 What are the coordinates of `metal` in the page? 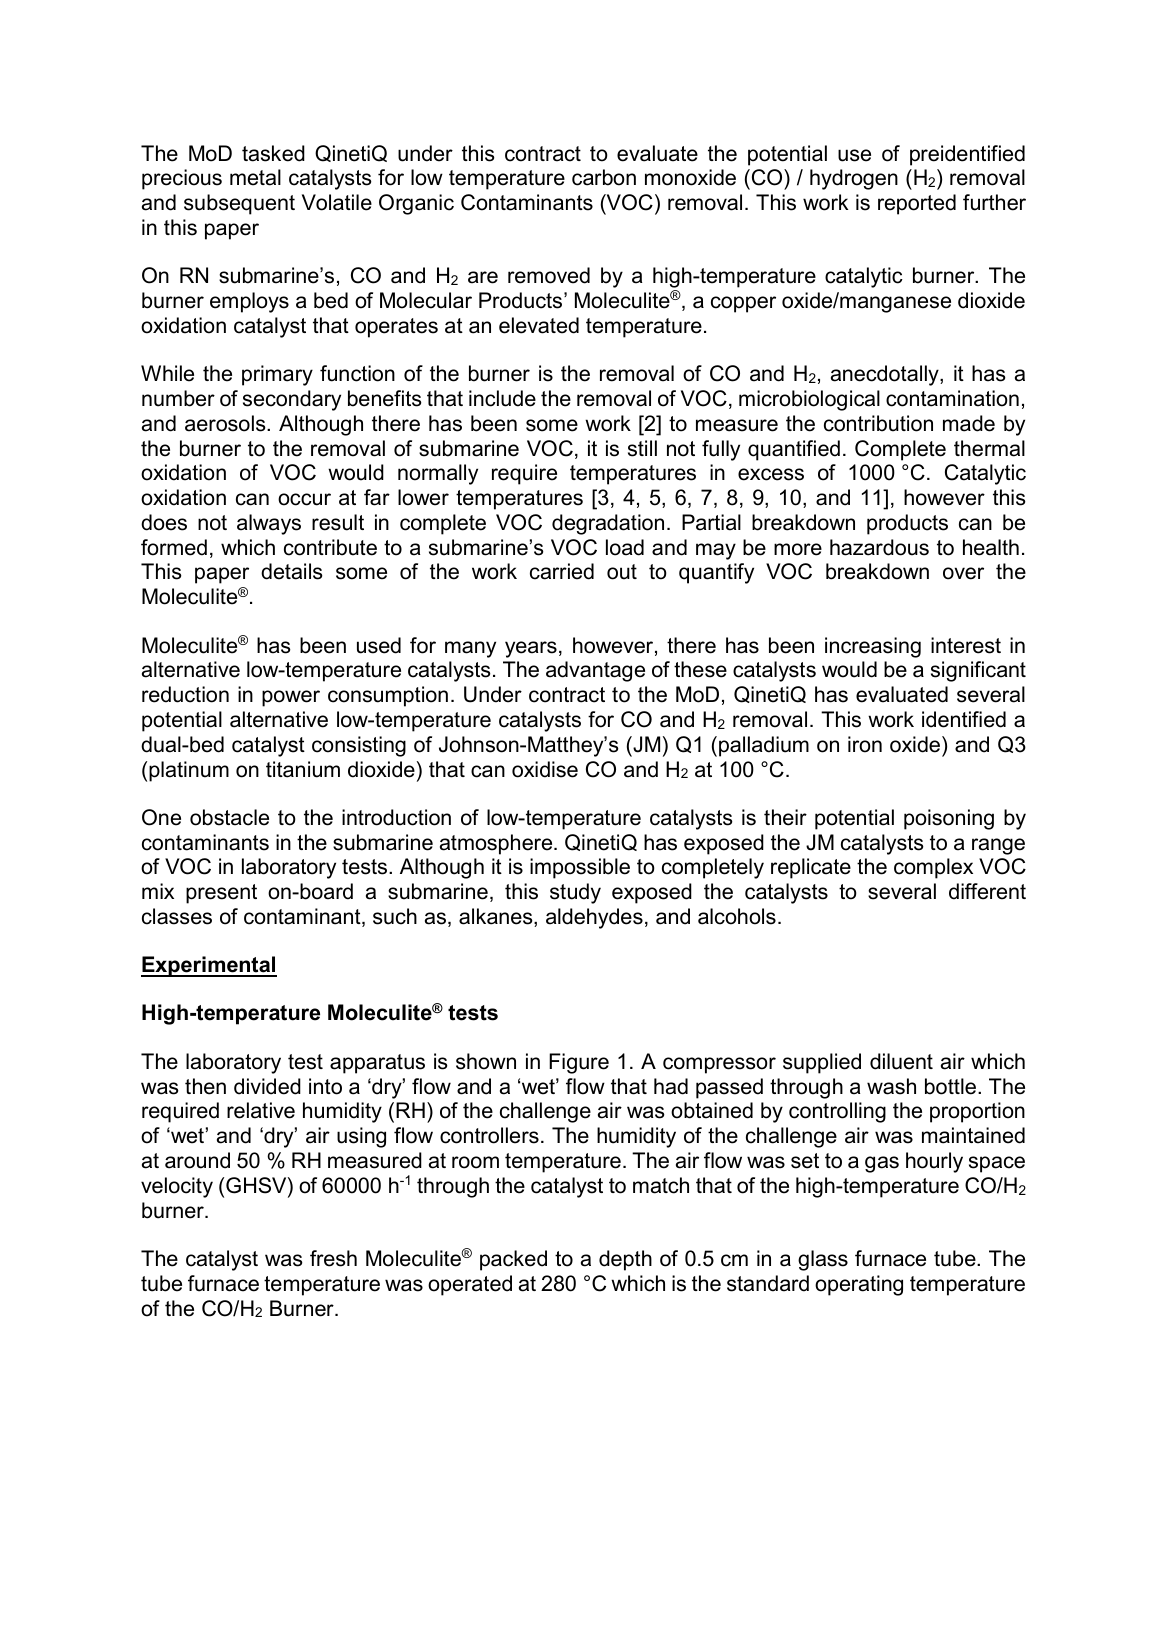 It's located at (255, 177).
